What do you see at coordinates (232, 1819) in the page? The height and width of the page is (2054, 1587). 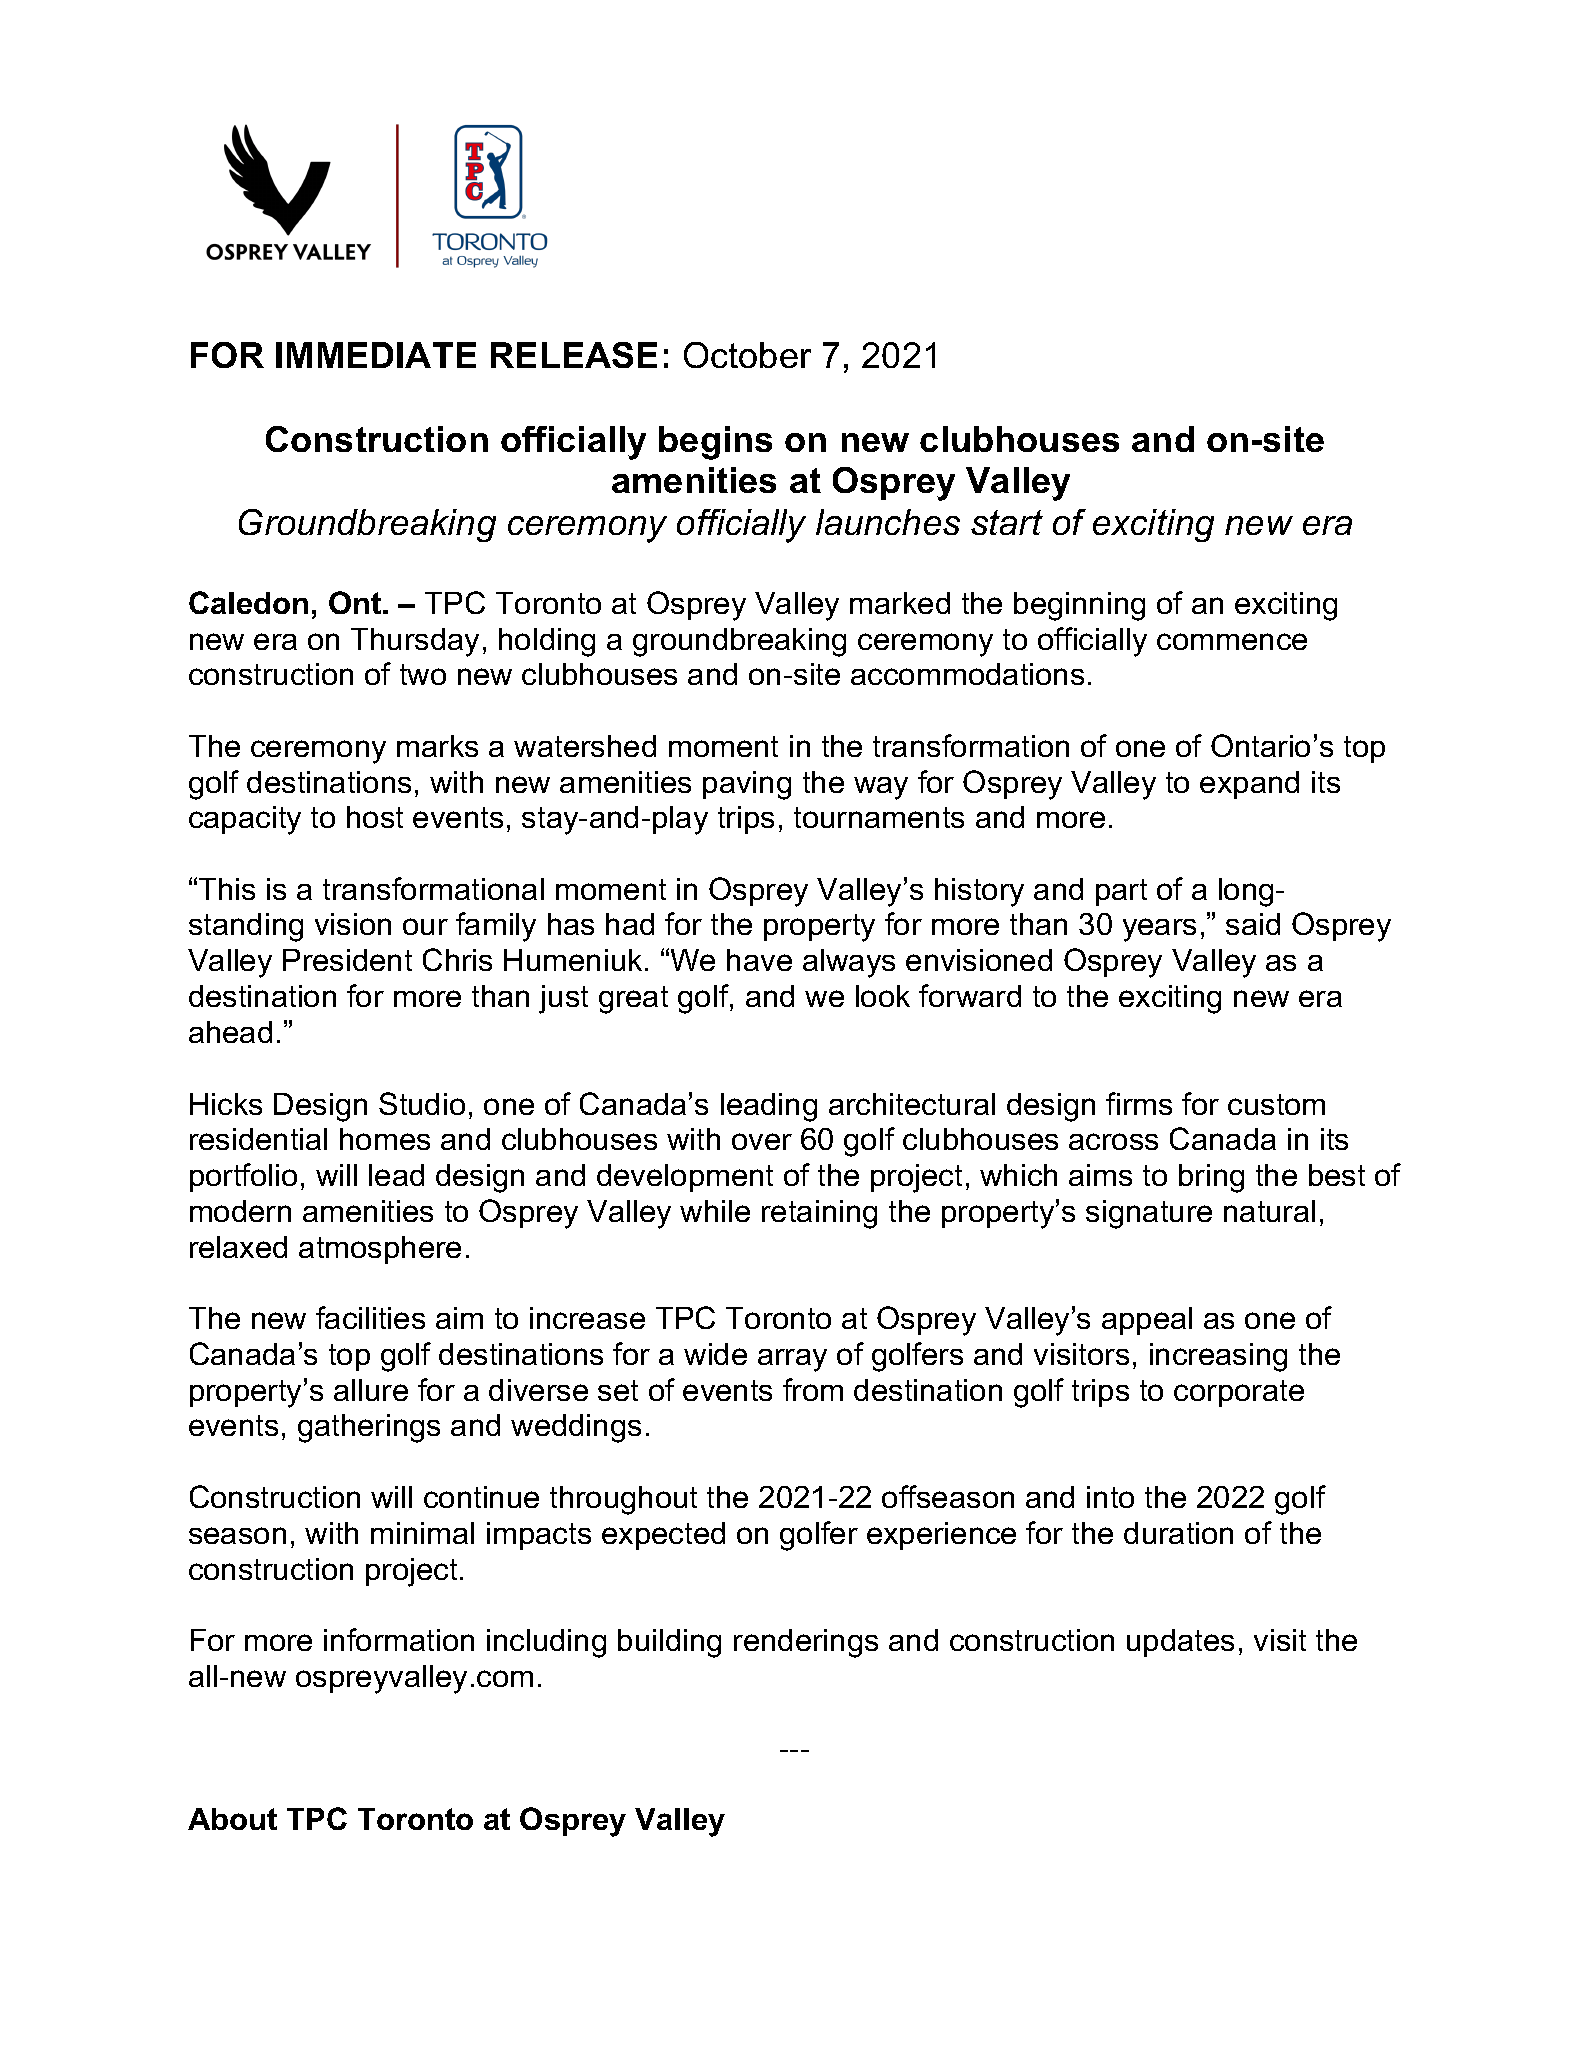 I see `About` at bounding box center [232, 1819].
